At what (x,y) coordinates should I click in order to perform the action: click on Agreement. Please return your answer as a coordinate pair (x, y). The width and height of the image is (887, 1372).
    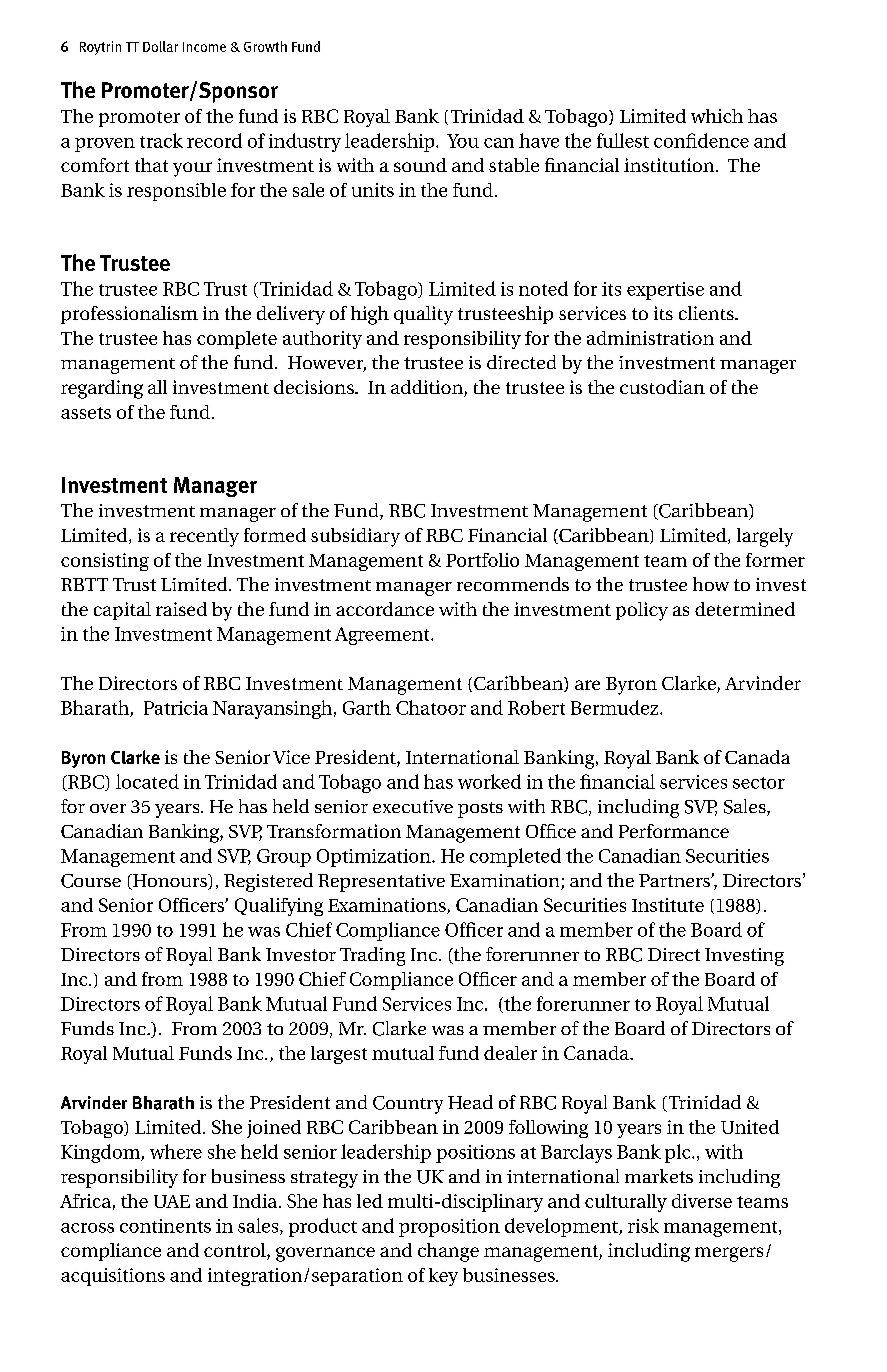
    Looking at the image, I should click on (383, 636).
